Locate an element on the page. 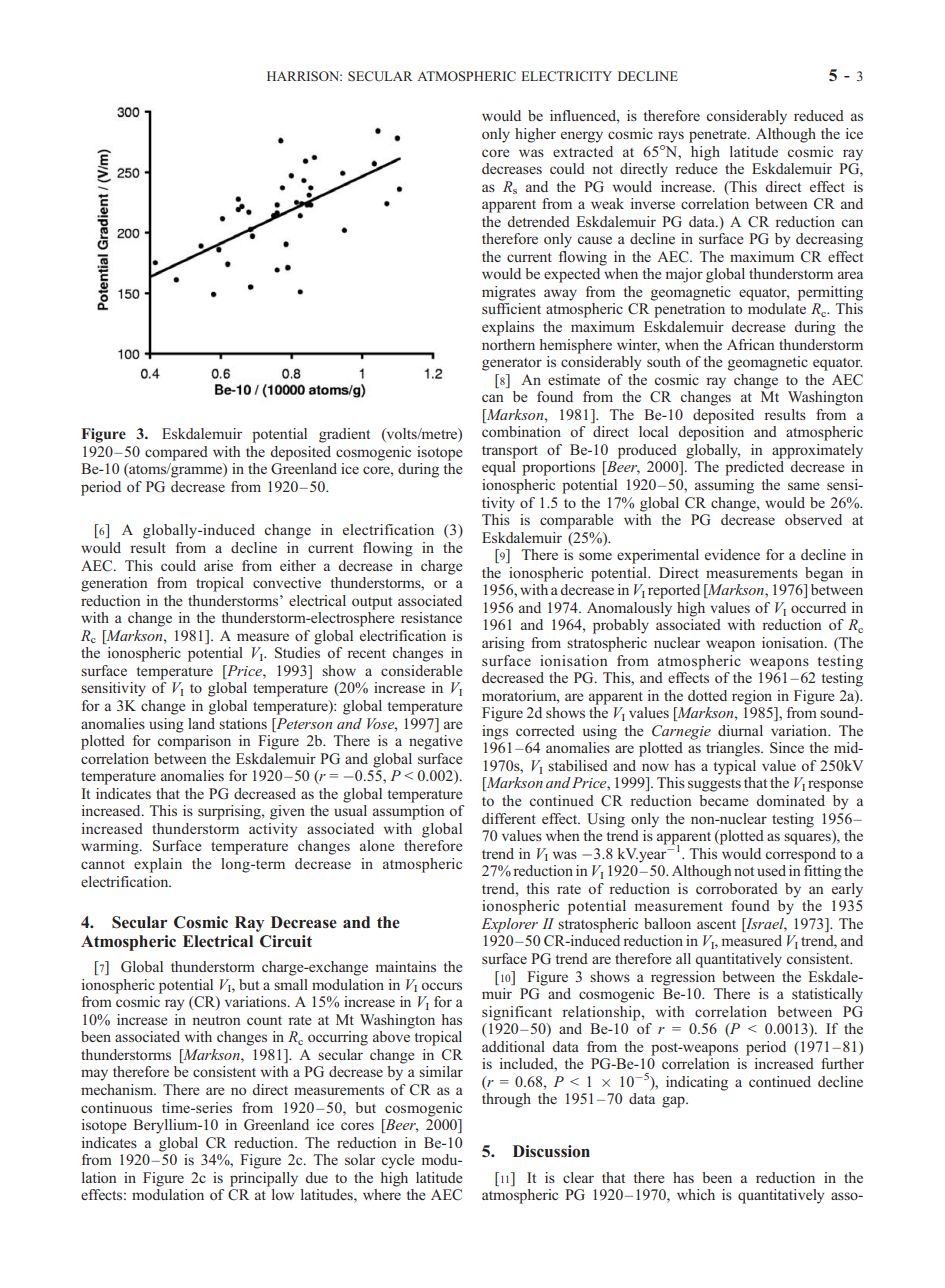 The image size is (945, 1288). principally is located at coordinates (264, 1179).
